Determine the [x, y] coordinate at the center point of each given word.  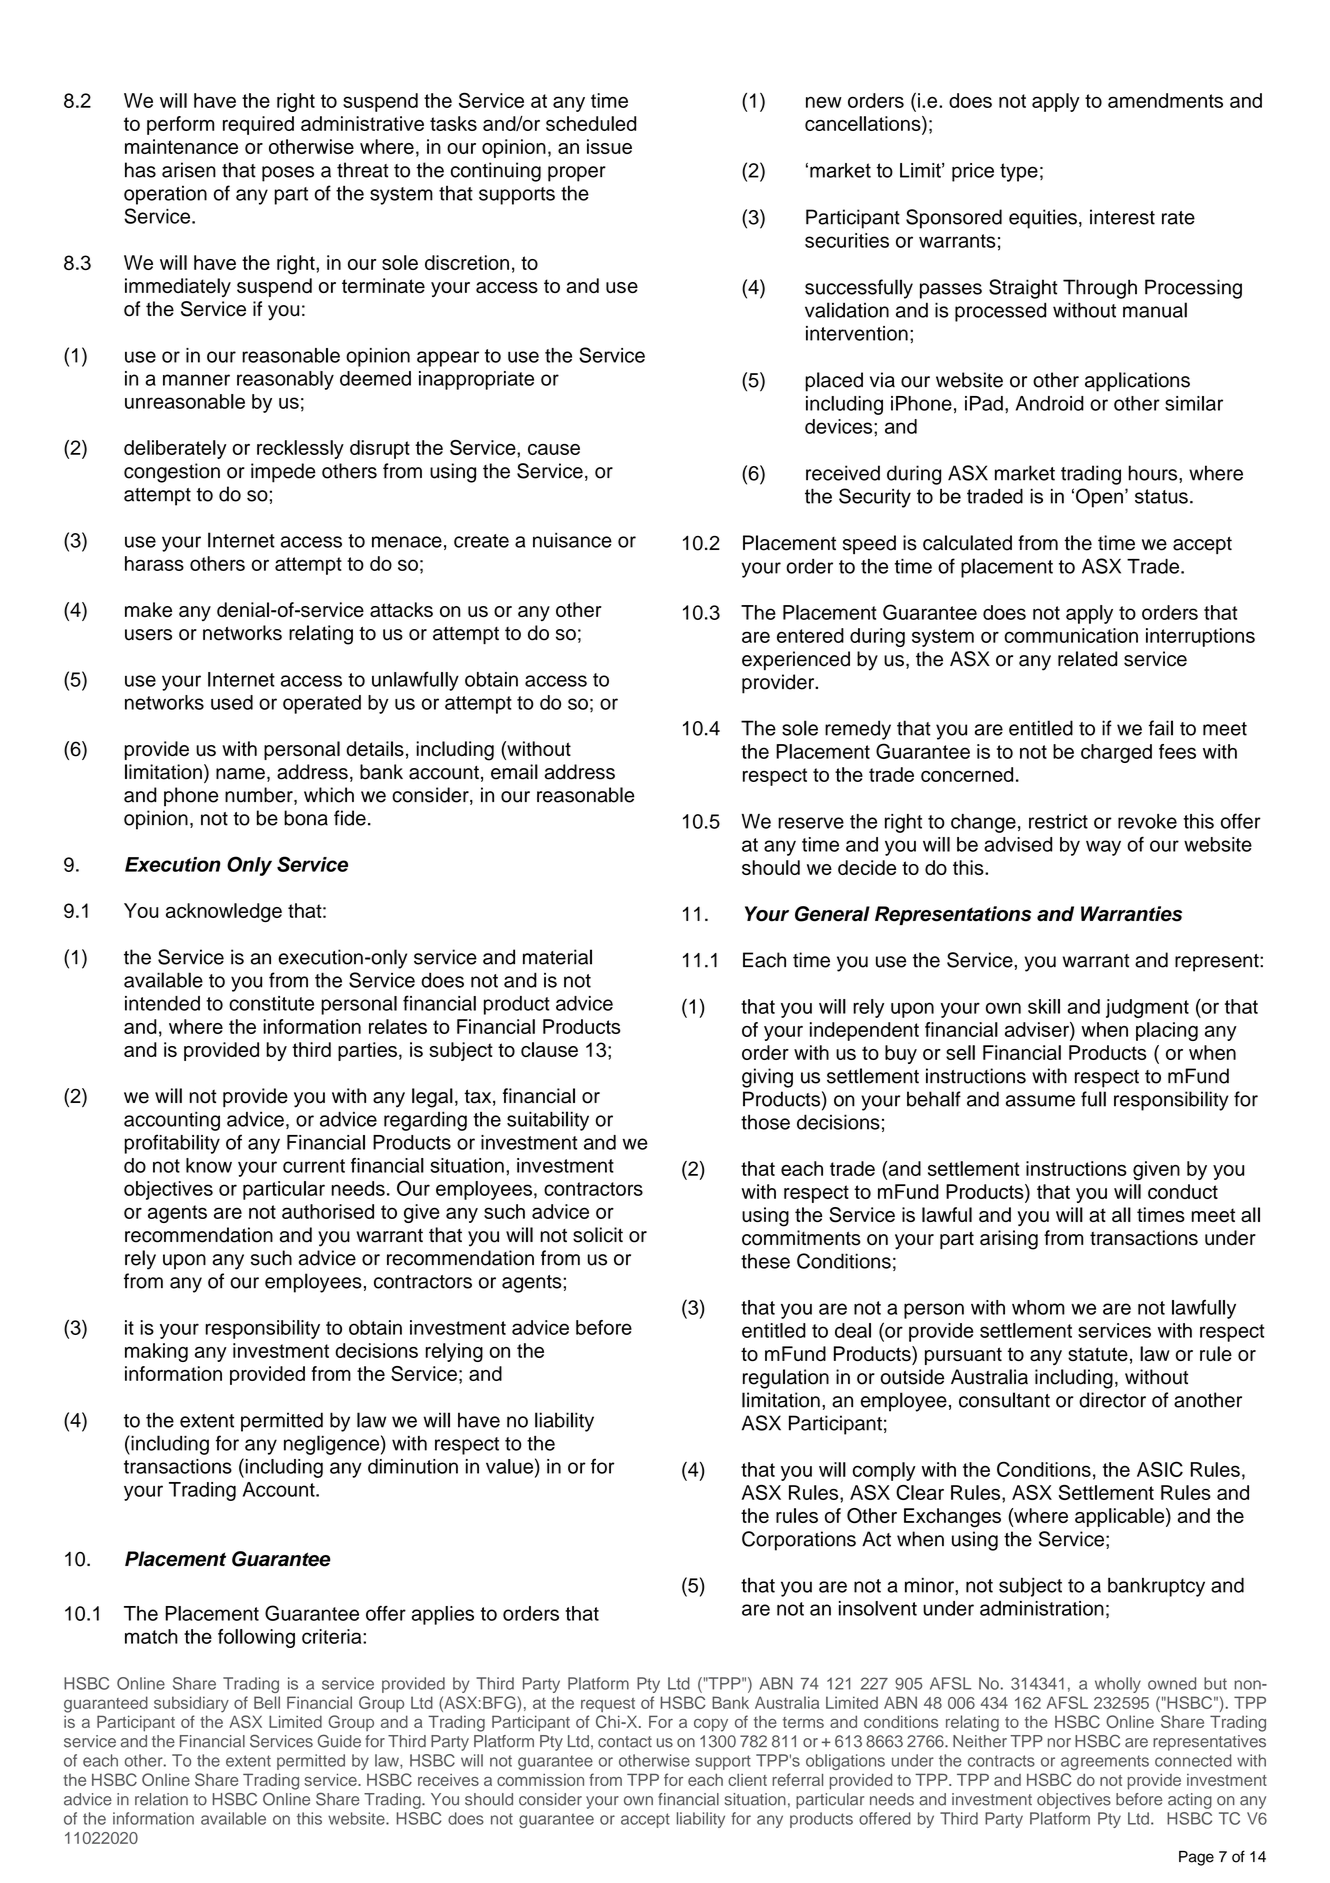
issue [609, 146]
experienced [796, 660]
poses [288, 174]
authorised [328, 1211]
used [232, 702]
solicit [598, 1235]
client [747, 1780]
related [1087, 659]
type [1019, 172]
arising [1009, 1240]
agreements [1105, 1762]
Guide [339, 1741]
